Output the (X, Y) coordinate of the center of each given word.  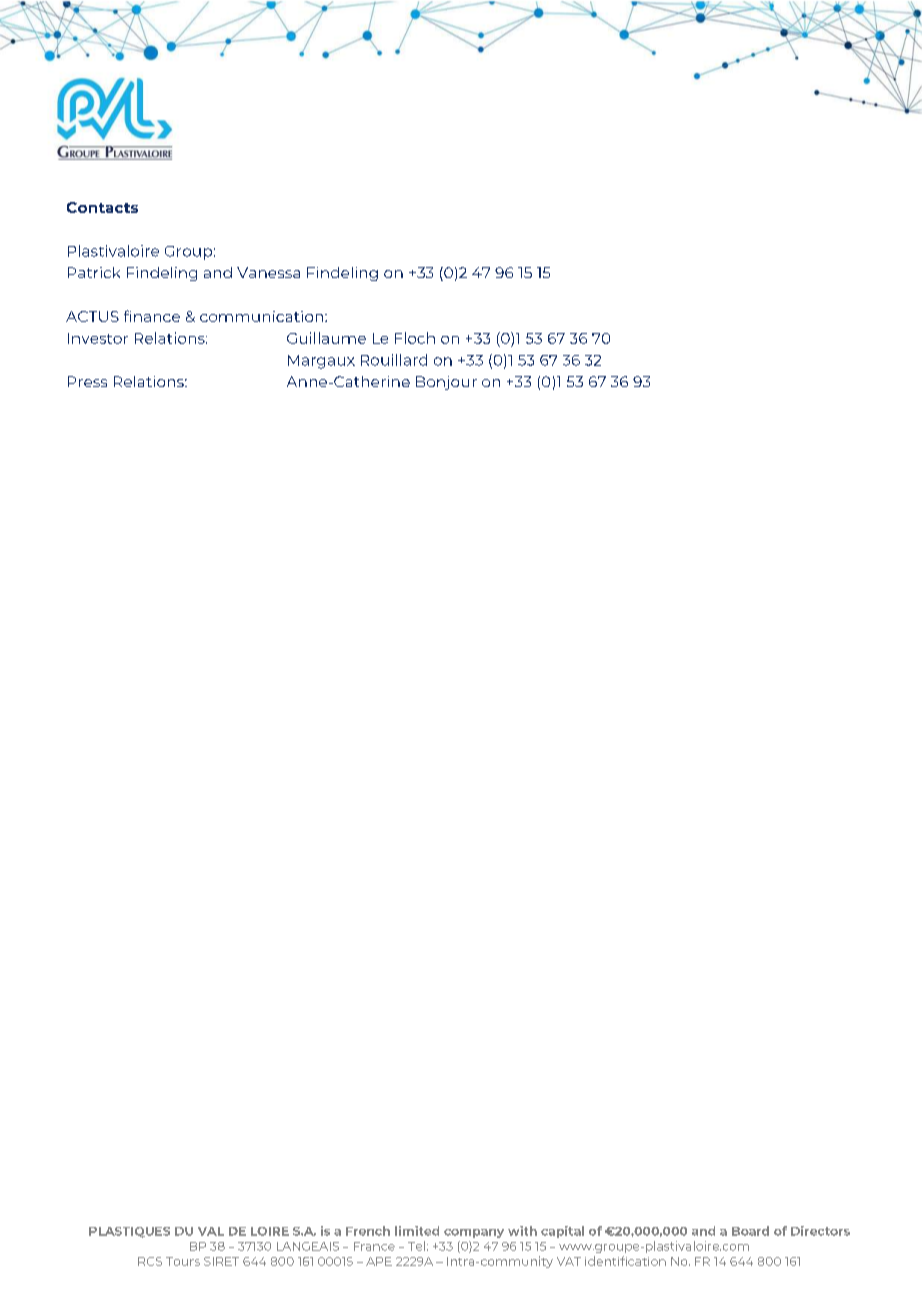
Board (750, 1231)
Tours (183, 1261)
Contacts (102, 207)
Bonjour (446, 383)
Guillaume (326, 338)
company (474, 1233)
